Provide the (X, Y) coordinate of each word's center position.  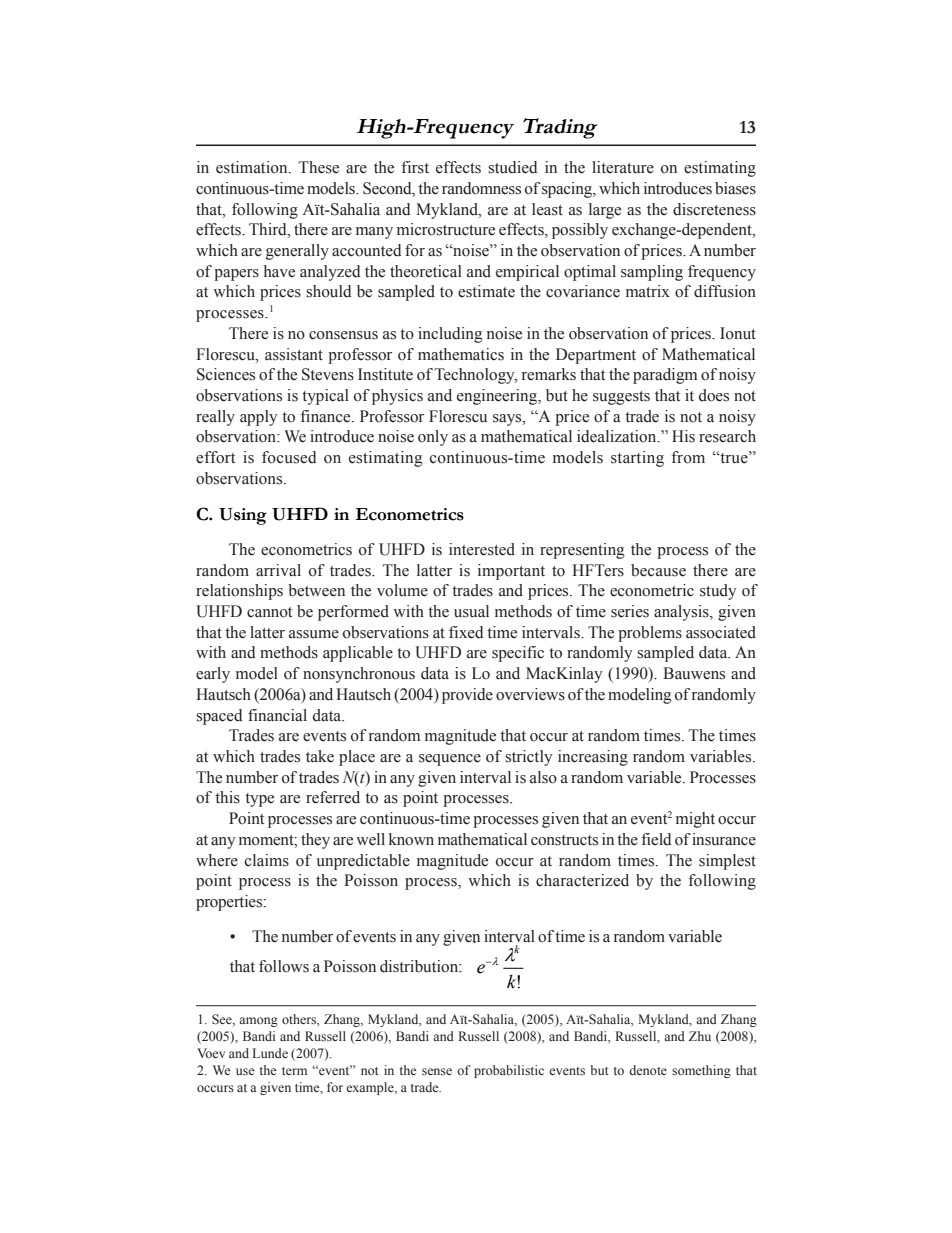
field (656, 839)
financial (277, 715)
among (258, 1022)
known (411, 839)
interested (482, 549)
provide (467, 696)
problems (650, 634)
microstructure (446, 229)
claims (267, 860)
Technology (476, 376)
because (658, 570)
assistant (294, 354)
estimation (253, 167)
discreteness (714, 209)
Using (243, 516)
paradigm (665, 376)
